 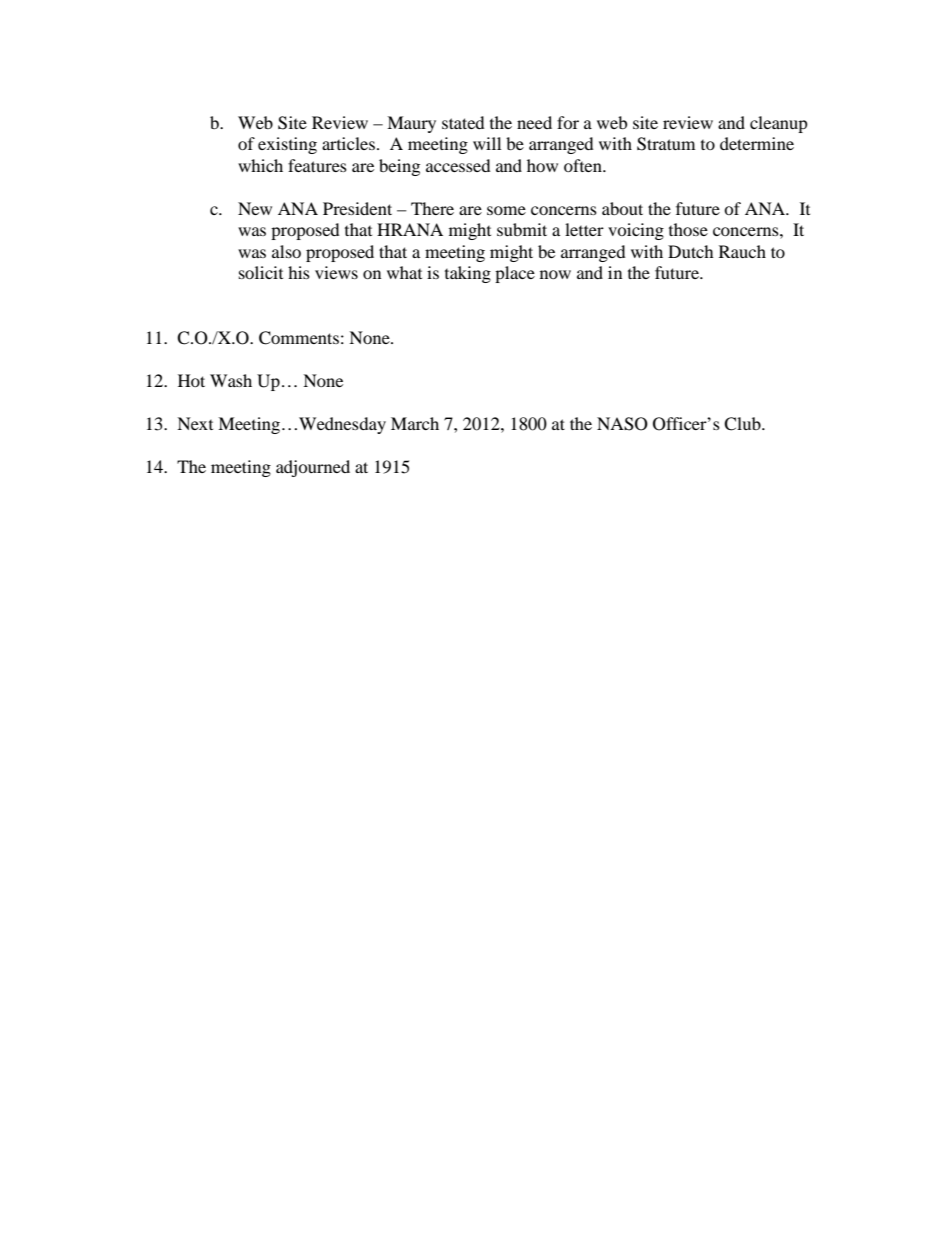 I want to click on Club, so click(x=743, y=424).
